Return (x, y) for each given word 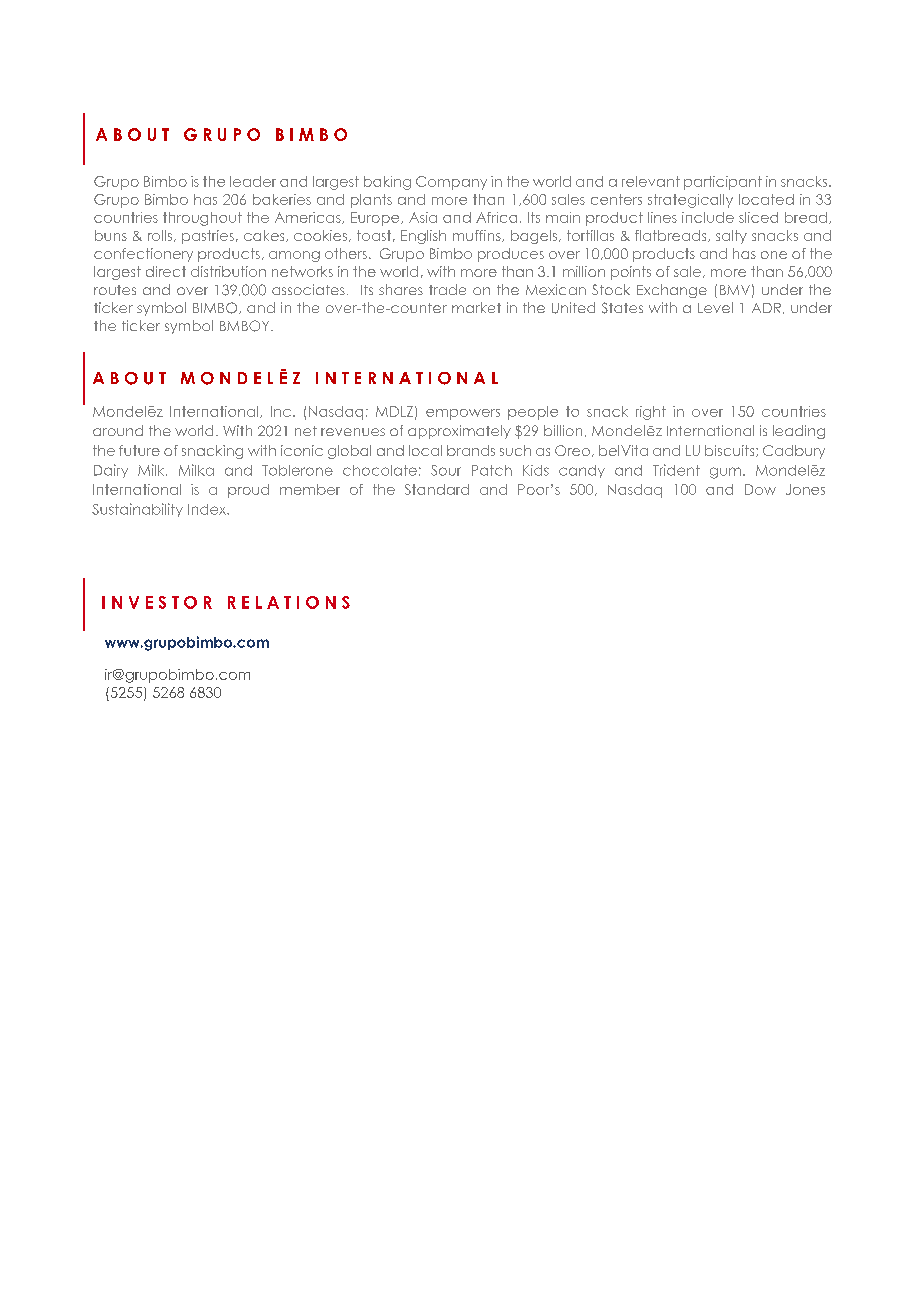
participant (723, 183)
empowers (463, 414)
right (651, 413)
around (118, 430)
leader (253, 181)
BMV (735, 290)
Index (208, 509)
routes (115, 290)
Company (451, 183)
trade (447, 289)
